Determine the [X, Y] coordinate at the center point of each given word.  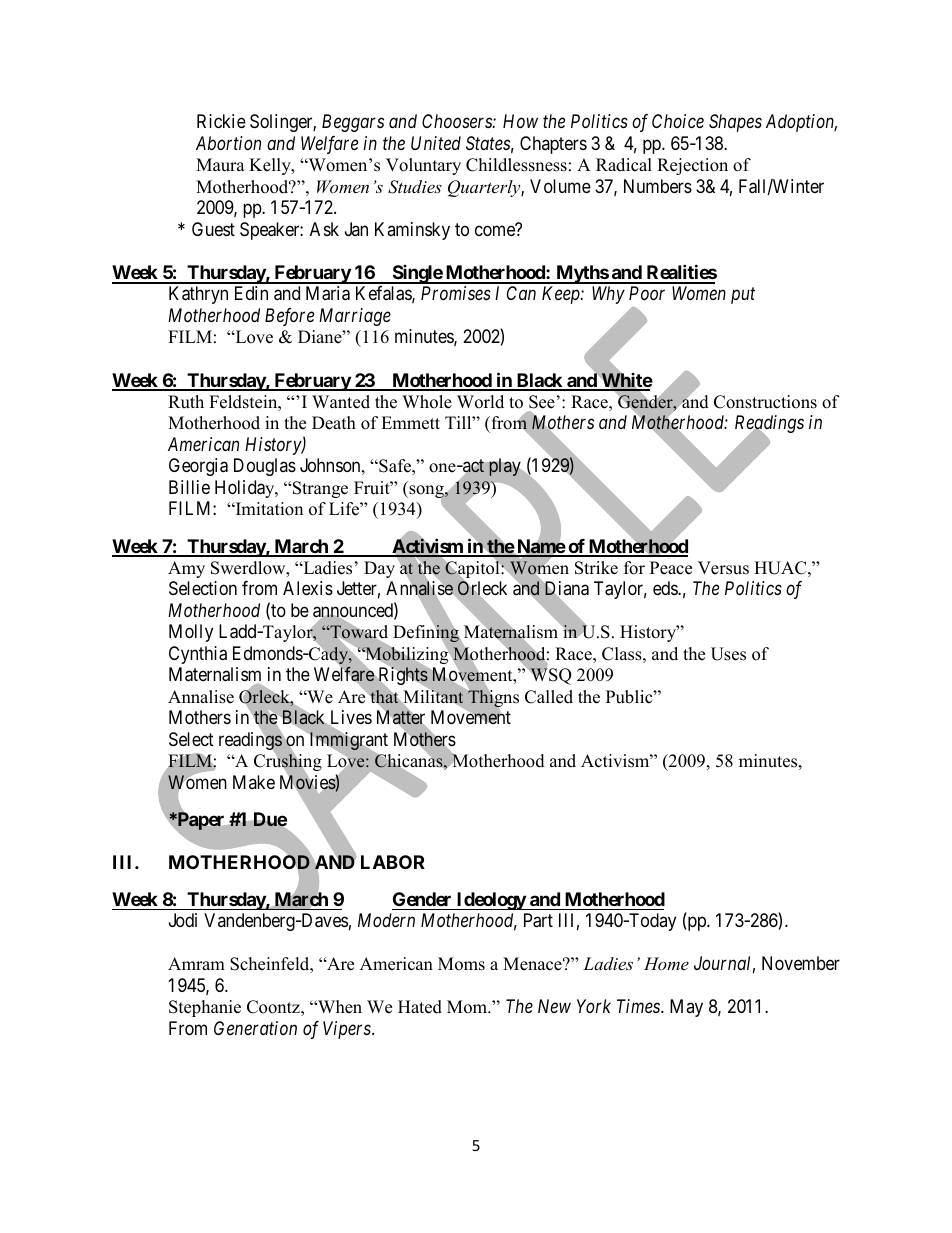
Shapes [735, 123]
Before [289, 317]
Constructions [765, 402]
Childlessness [516, 165]
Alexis [308, 588]
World [480, 402]
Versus [723, 568]
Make [254, 782]
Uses [728, 654]
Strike [596, 568]
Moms [461, 964]
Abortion [228, 143]
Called [549, 697]
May [686, 1008]
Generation [255, 1028]
